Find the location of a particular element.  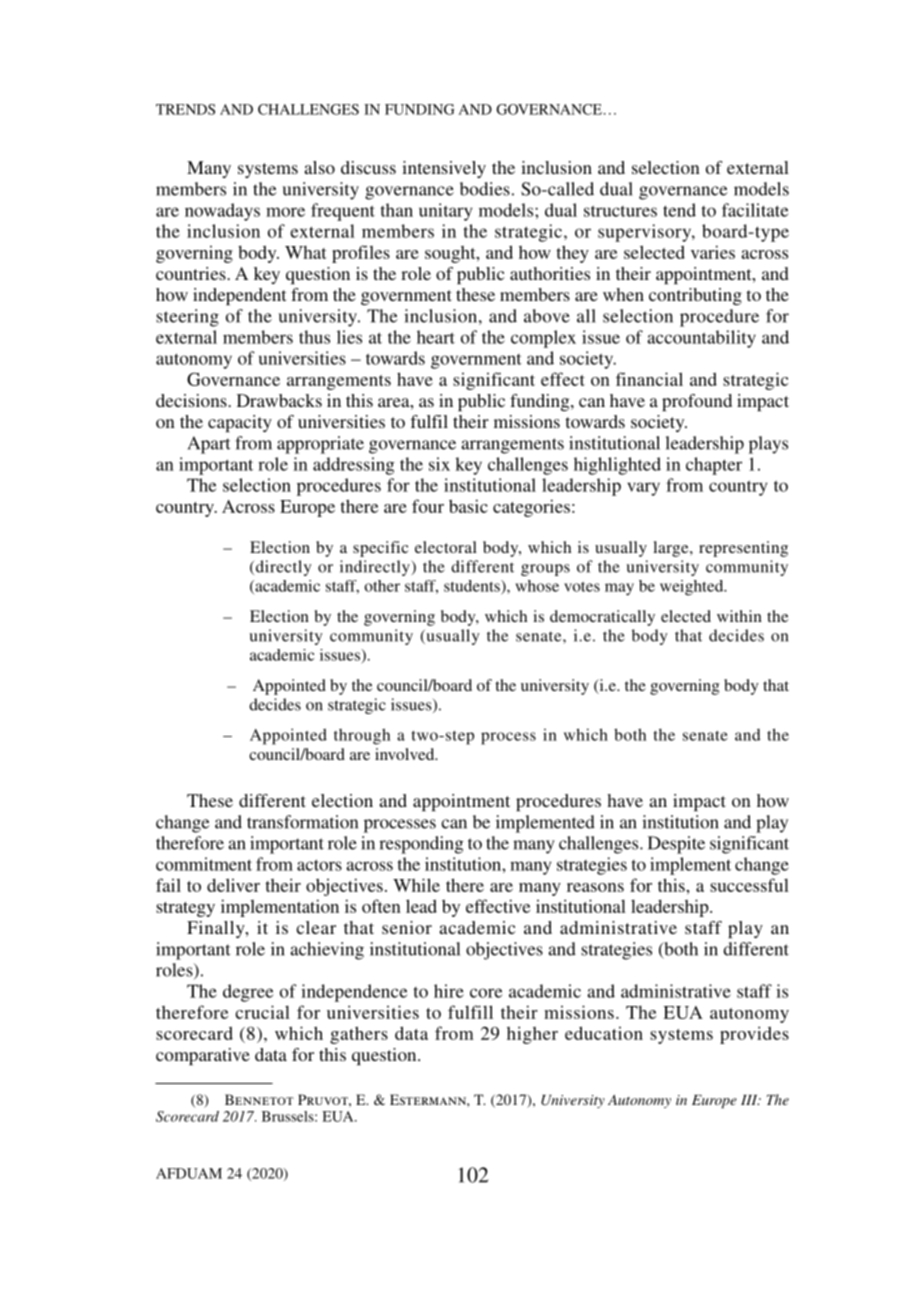

TRENDS is located at coordinates (185, 109).
